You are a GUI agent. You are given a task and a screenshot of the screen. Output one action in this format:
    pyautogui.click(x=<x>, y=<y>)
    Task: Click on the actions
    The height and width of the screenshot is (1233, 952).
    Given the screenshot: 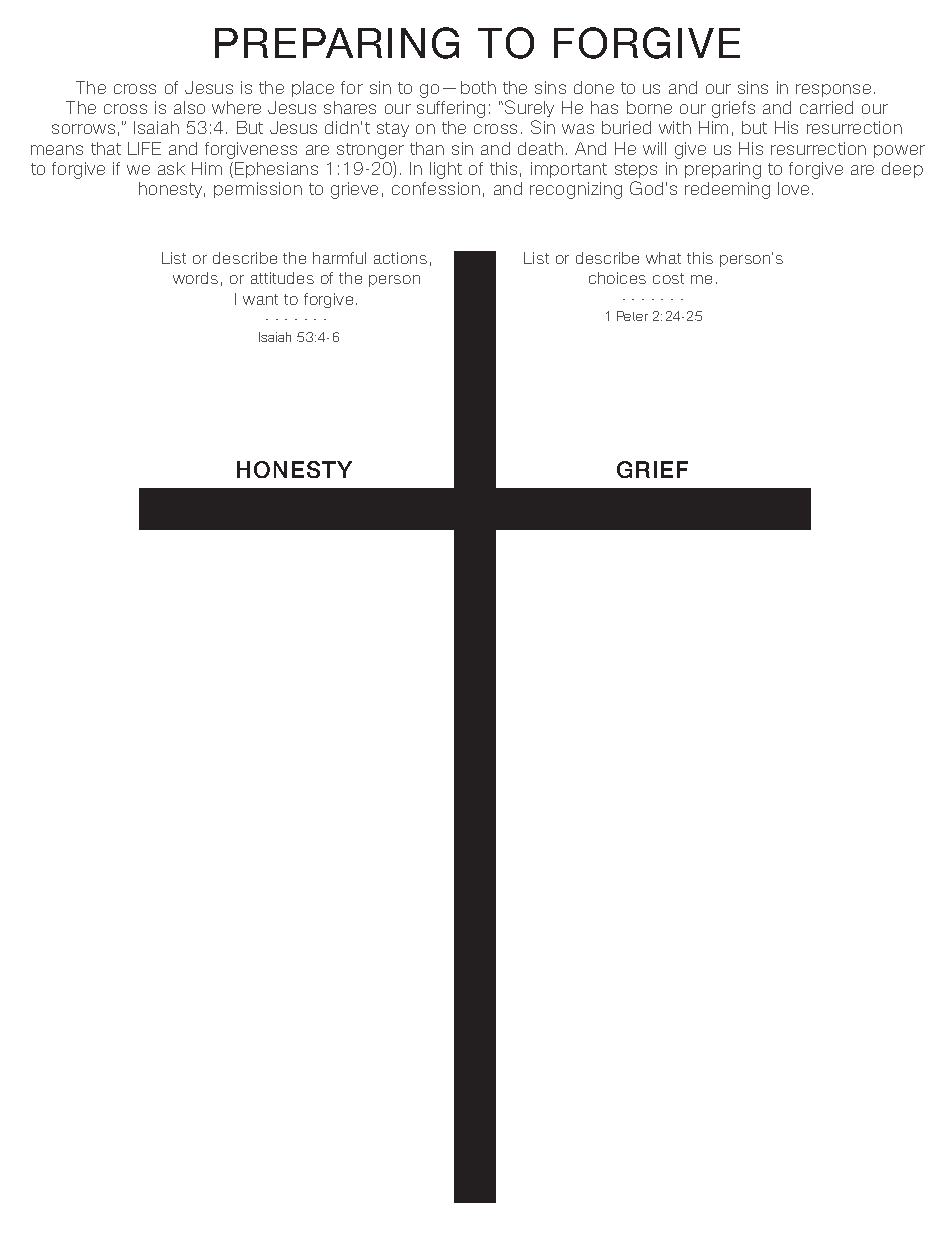 What is the action you would take?
    pyautogui.click(x=400, y=258)
